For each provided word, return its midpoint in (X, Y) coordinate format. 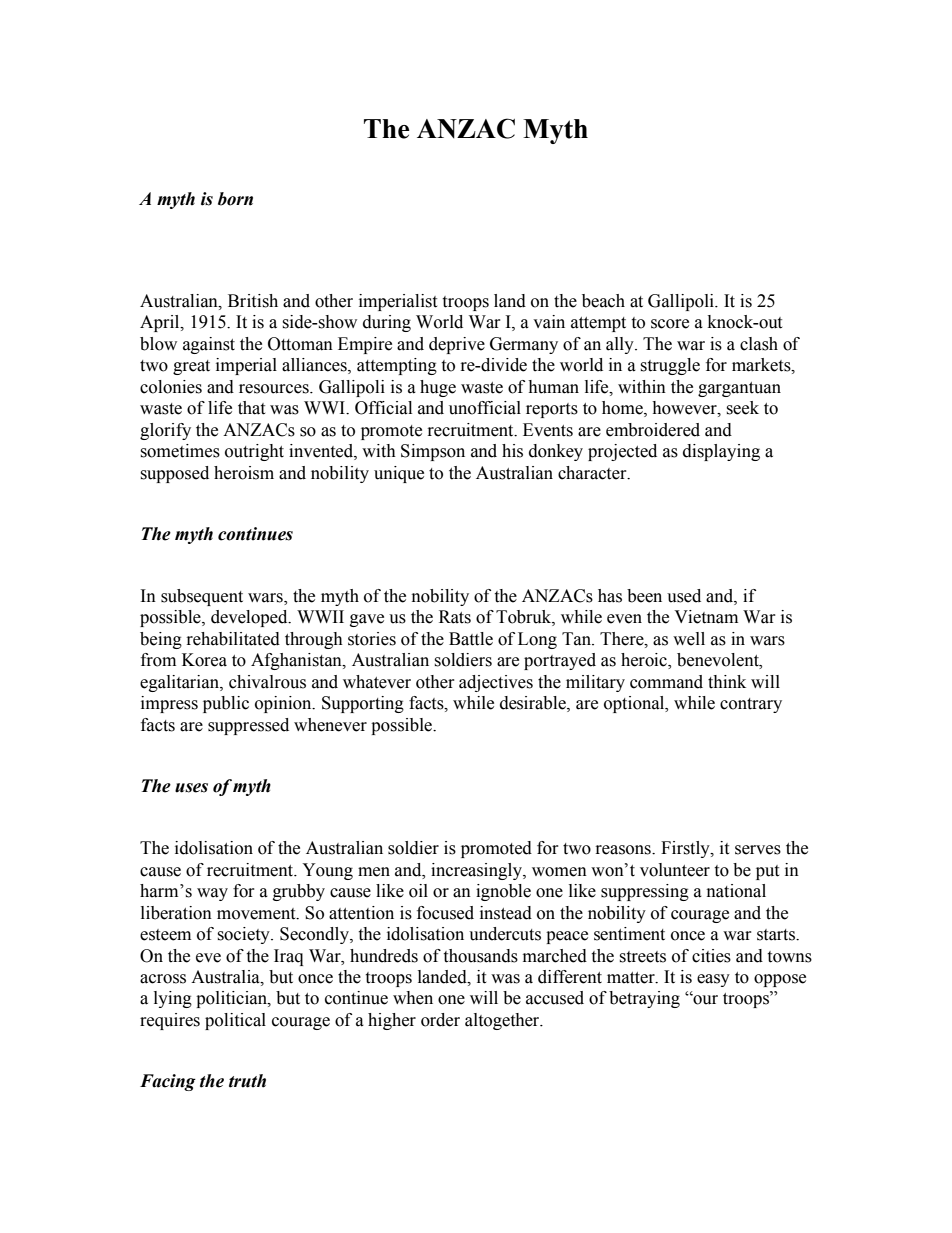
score (670, 324)
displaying (721, 452)
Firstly (686, 849)
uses (191, 788)
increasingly (477, 871)
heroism (244, 473)
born (235, 199)
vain (549, 322)
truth (247, 1081)
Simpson (433, 452)
